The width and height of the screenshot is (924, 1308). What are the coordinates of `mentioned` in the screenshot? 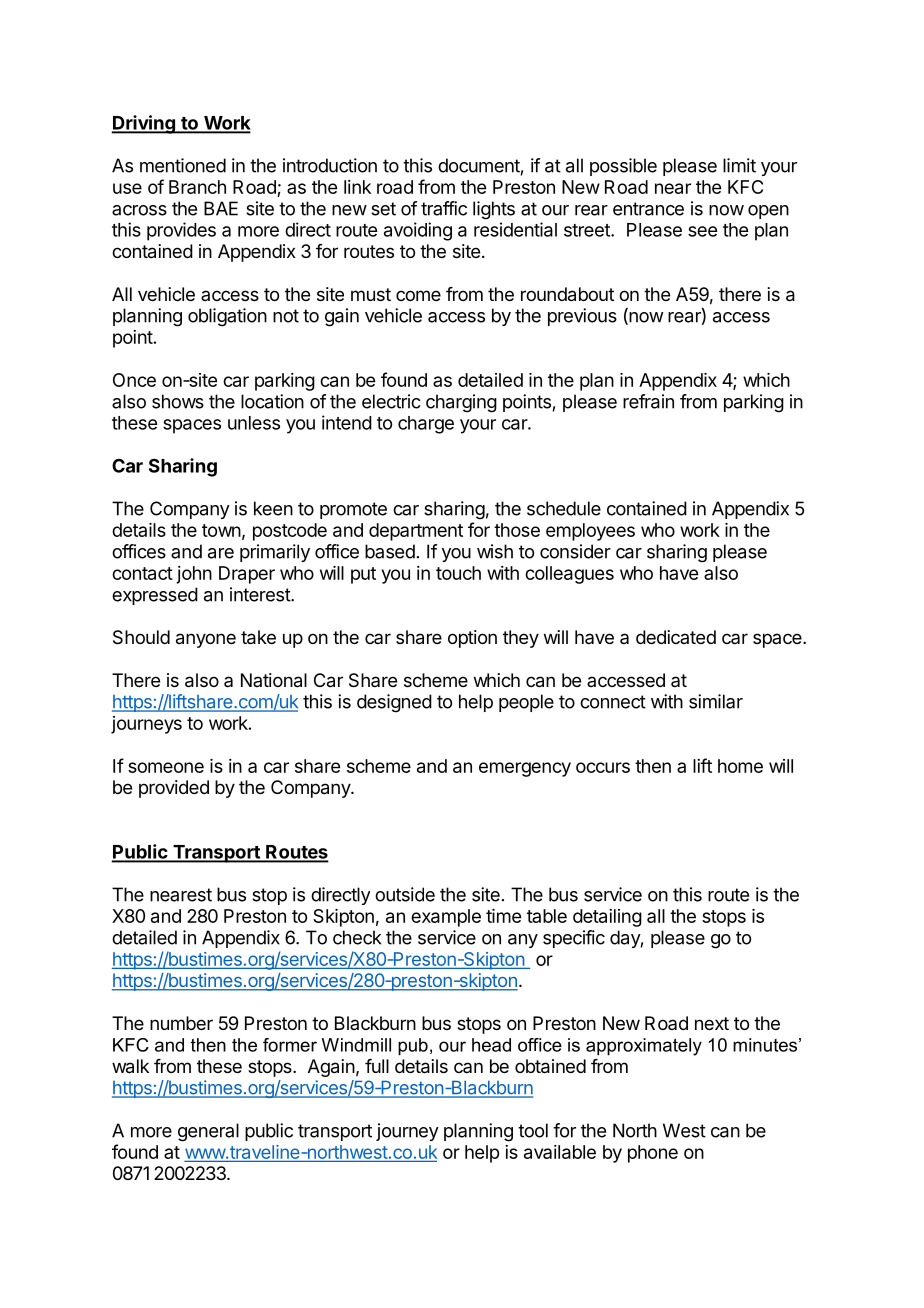 It's located at (183, 165).
